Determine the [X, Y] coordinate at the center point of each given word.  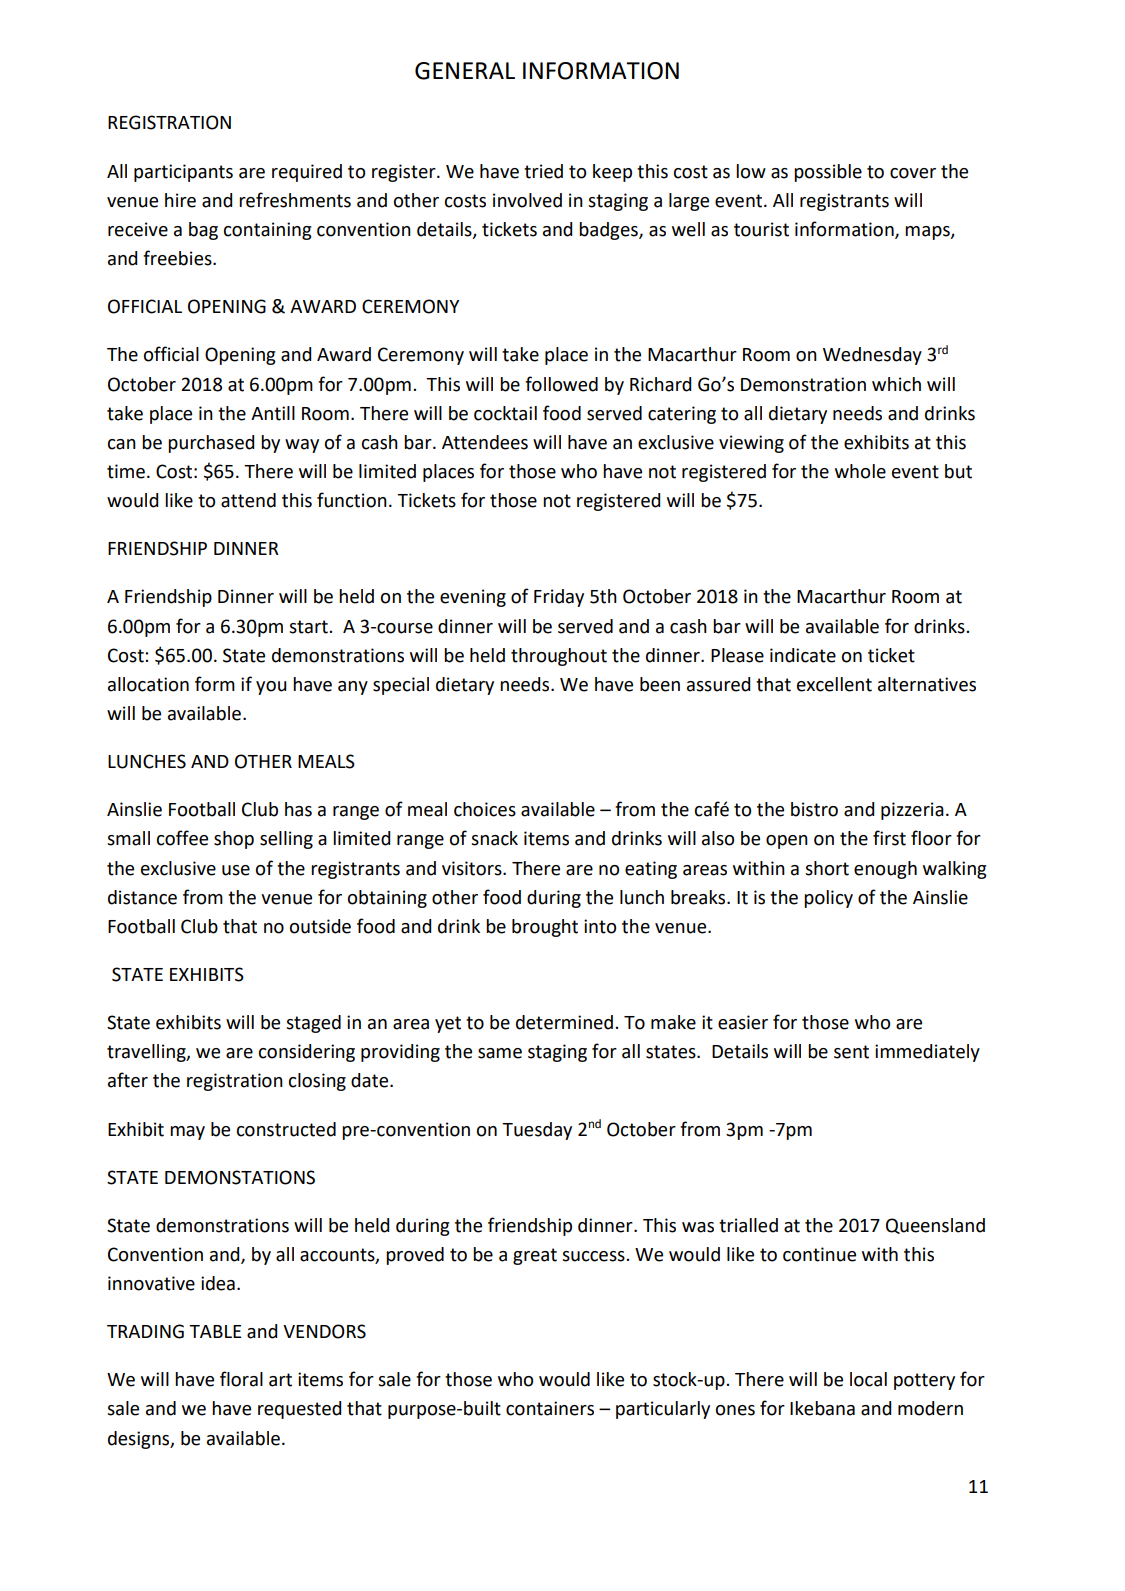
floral [241, 1379]
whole [860, 471]
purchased [211, 444]
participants [183, 173]
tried [543, 171]
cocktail [505, 413]
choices [485, 809]
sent [851, 1052]
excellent [834, 684]
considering [307, 1053]
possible [828, 173]
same [500, 1053]
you [271, 688]
